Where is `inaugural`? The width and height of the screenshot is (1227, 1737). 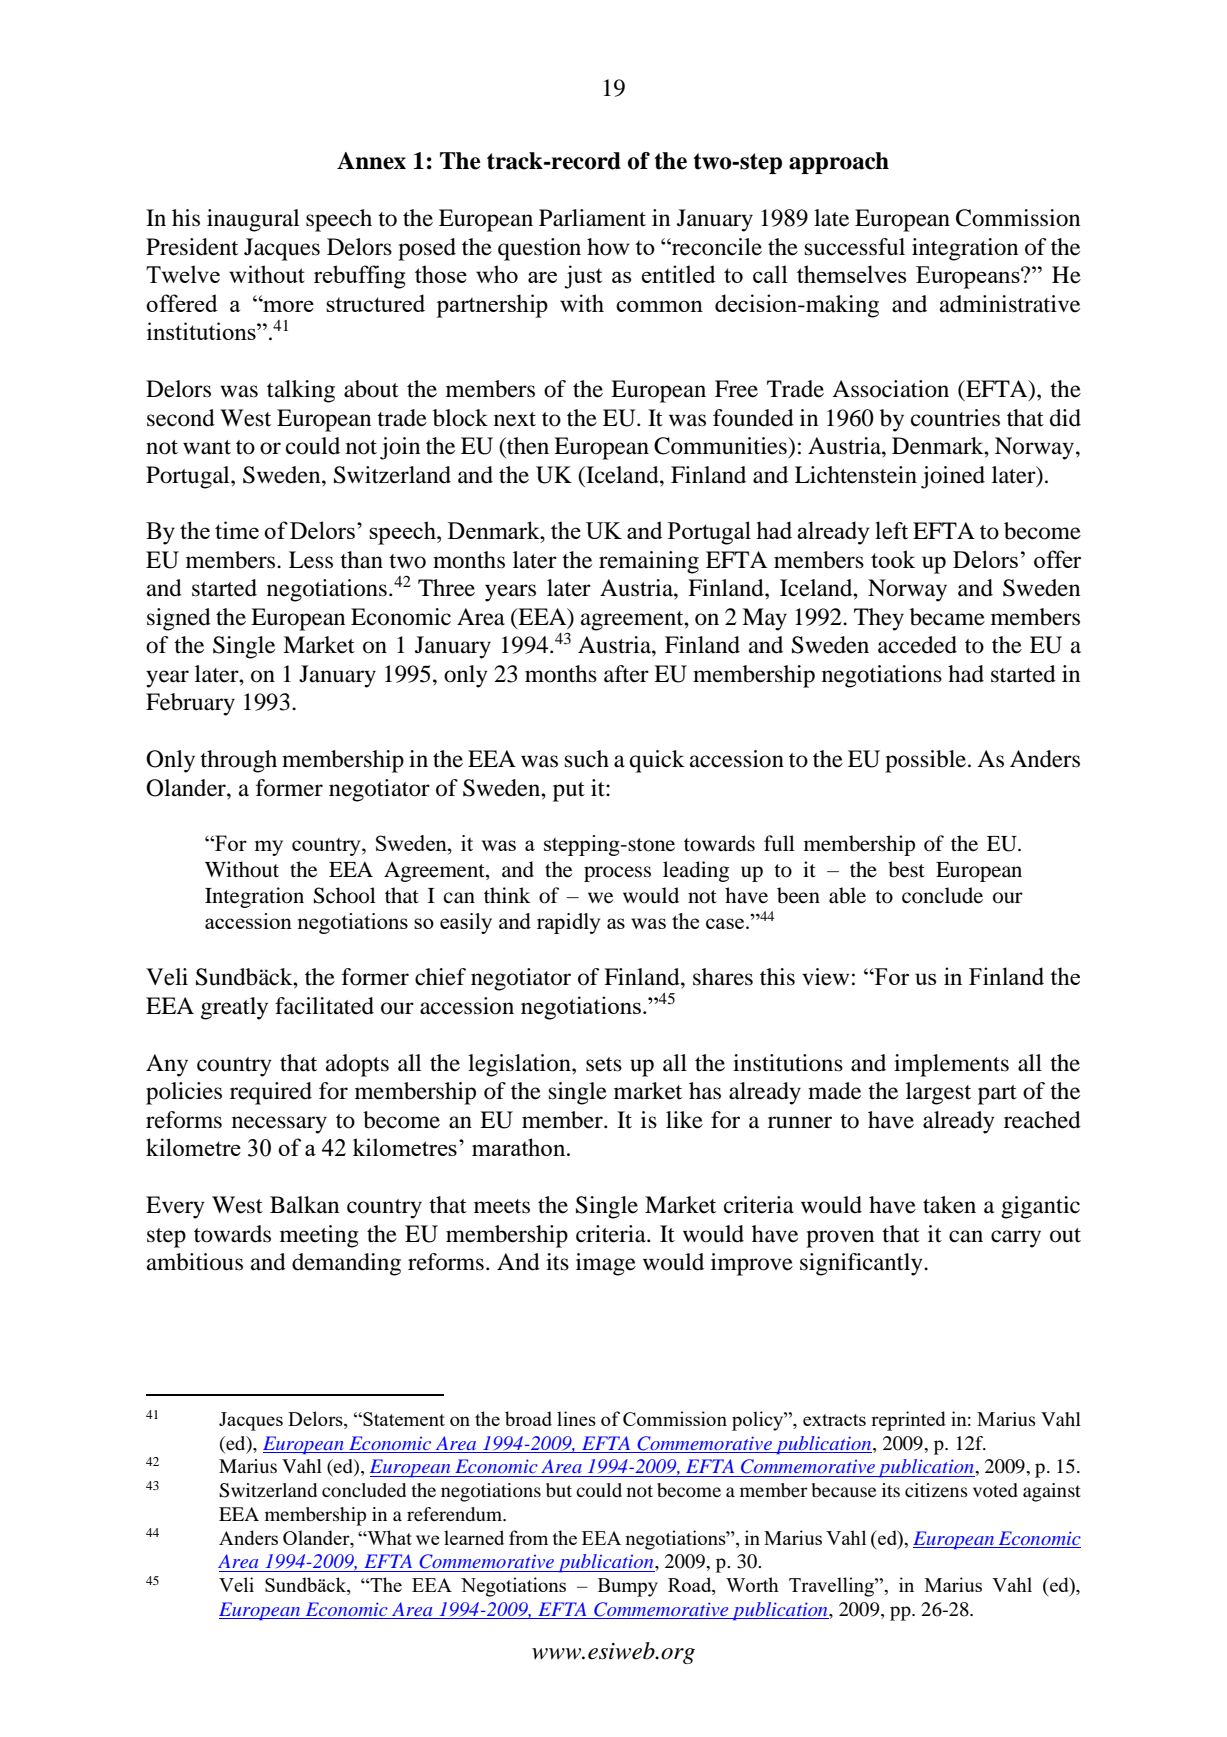 inaugural is located at coordinates (253, 220).
